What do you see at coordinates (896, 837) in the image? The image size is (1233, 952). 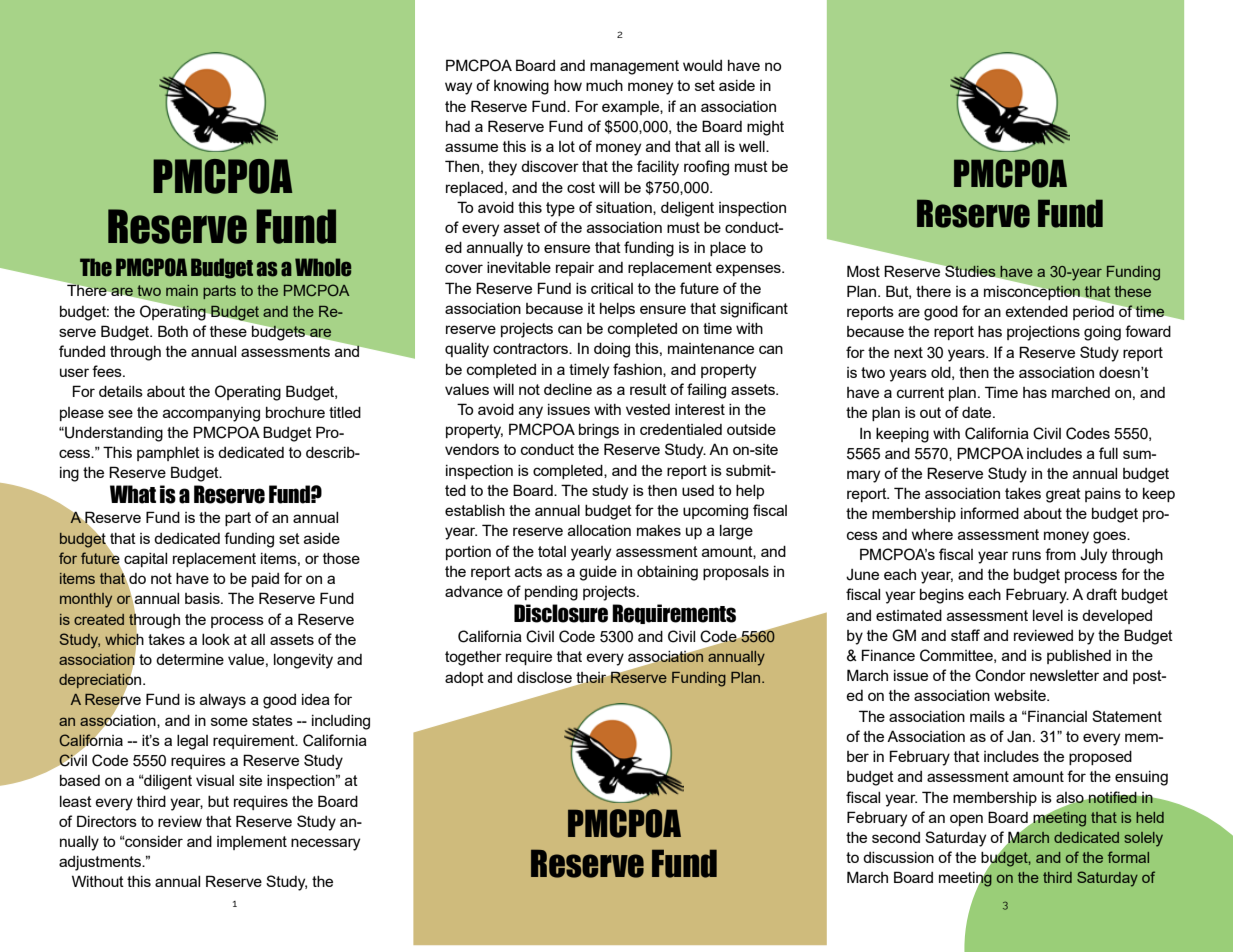 I see `second` at bounding box center [896, 837].
